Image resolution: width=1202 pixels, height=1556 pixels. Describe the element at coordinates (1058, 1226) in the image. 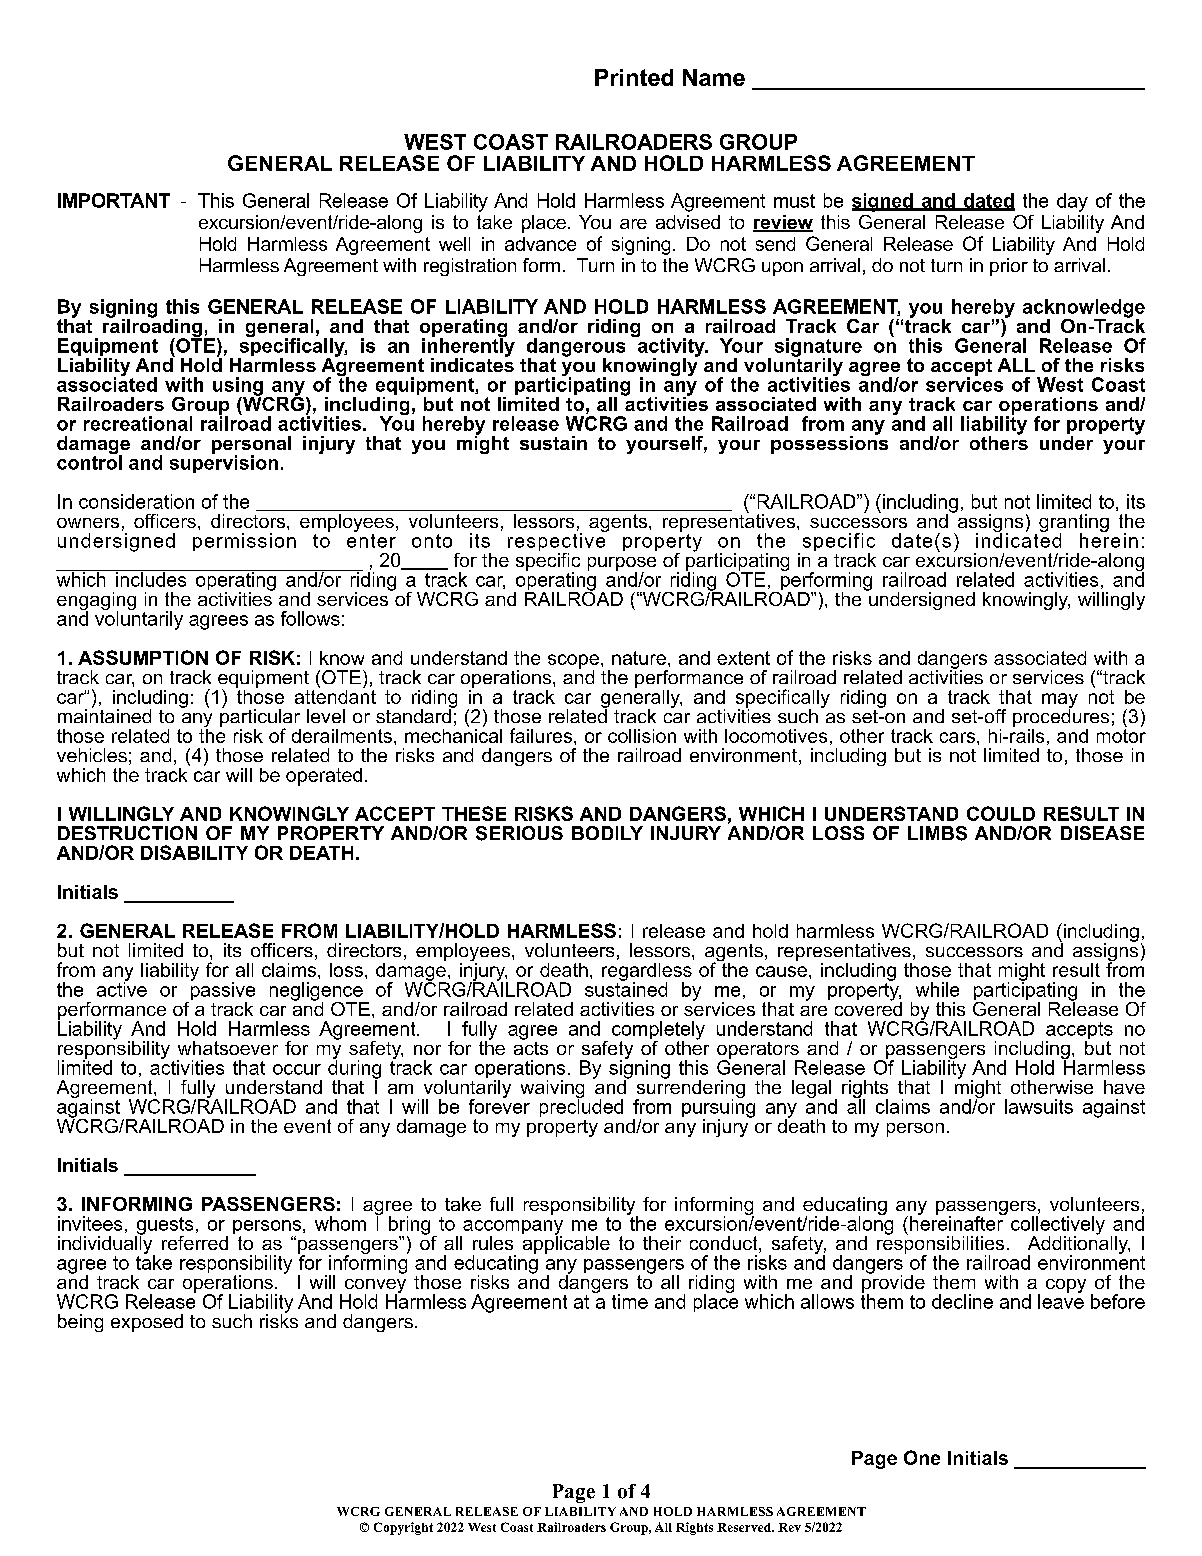

I see `collectively` at that location.
